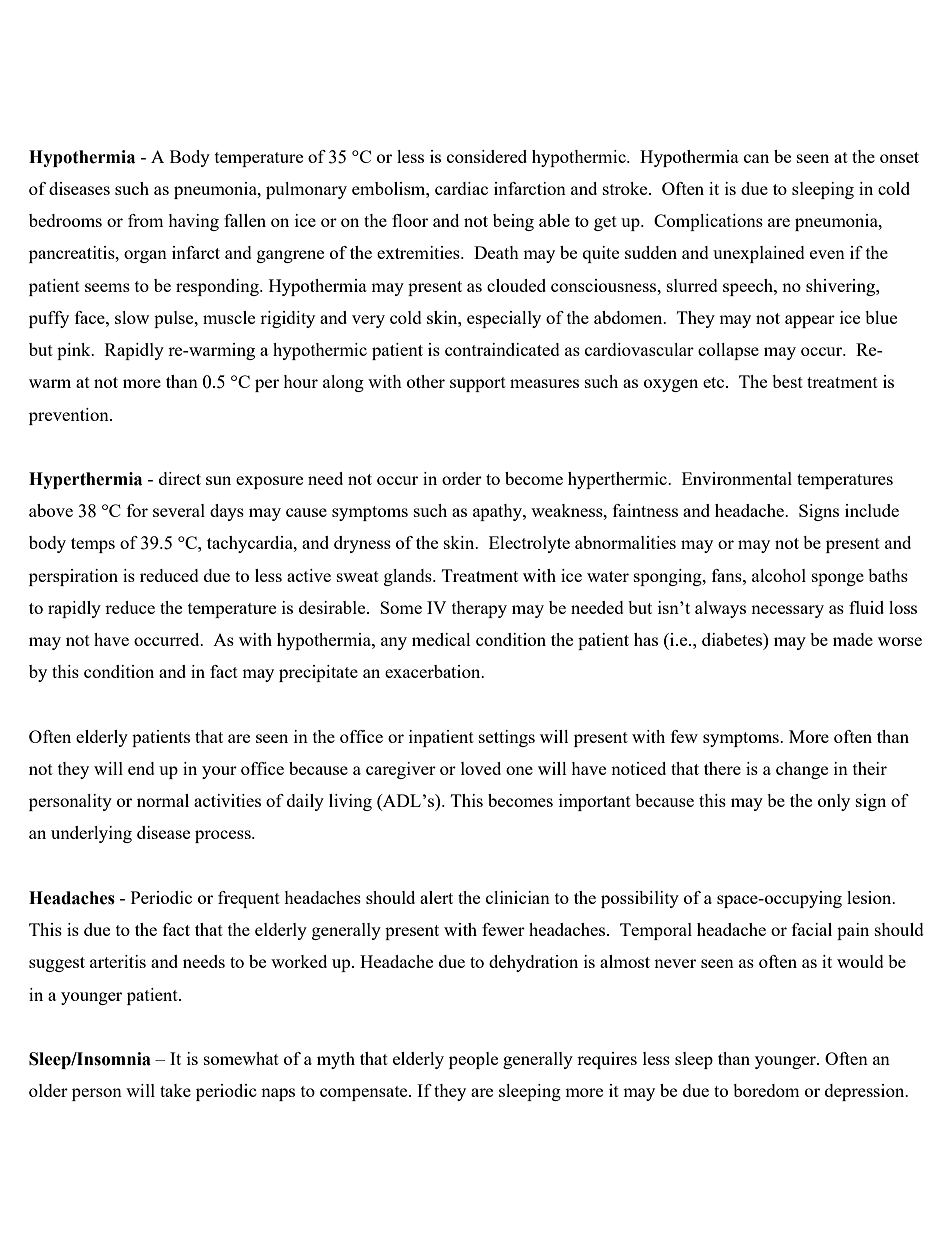 This screenshot has width=952, height=1233. I want to click on from, so click(146, 220).
